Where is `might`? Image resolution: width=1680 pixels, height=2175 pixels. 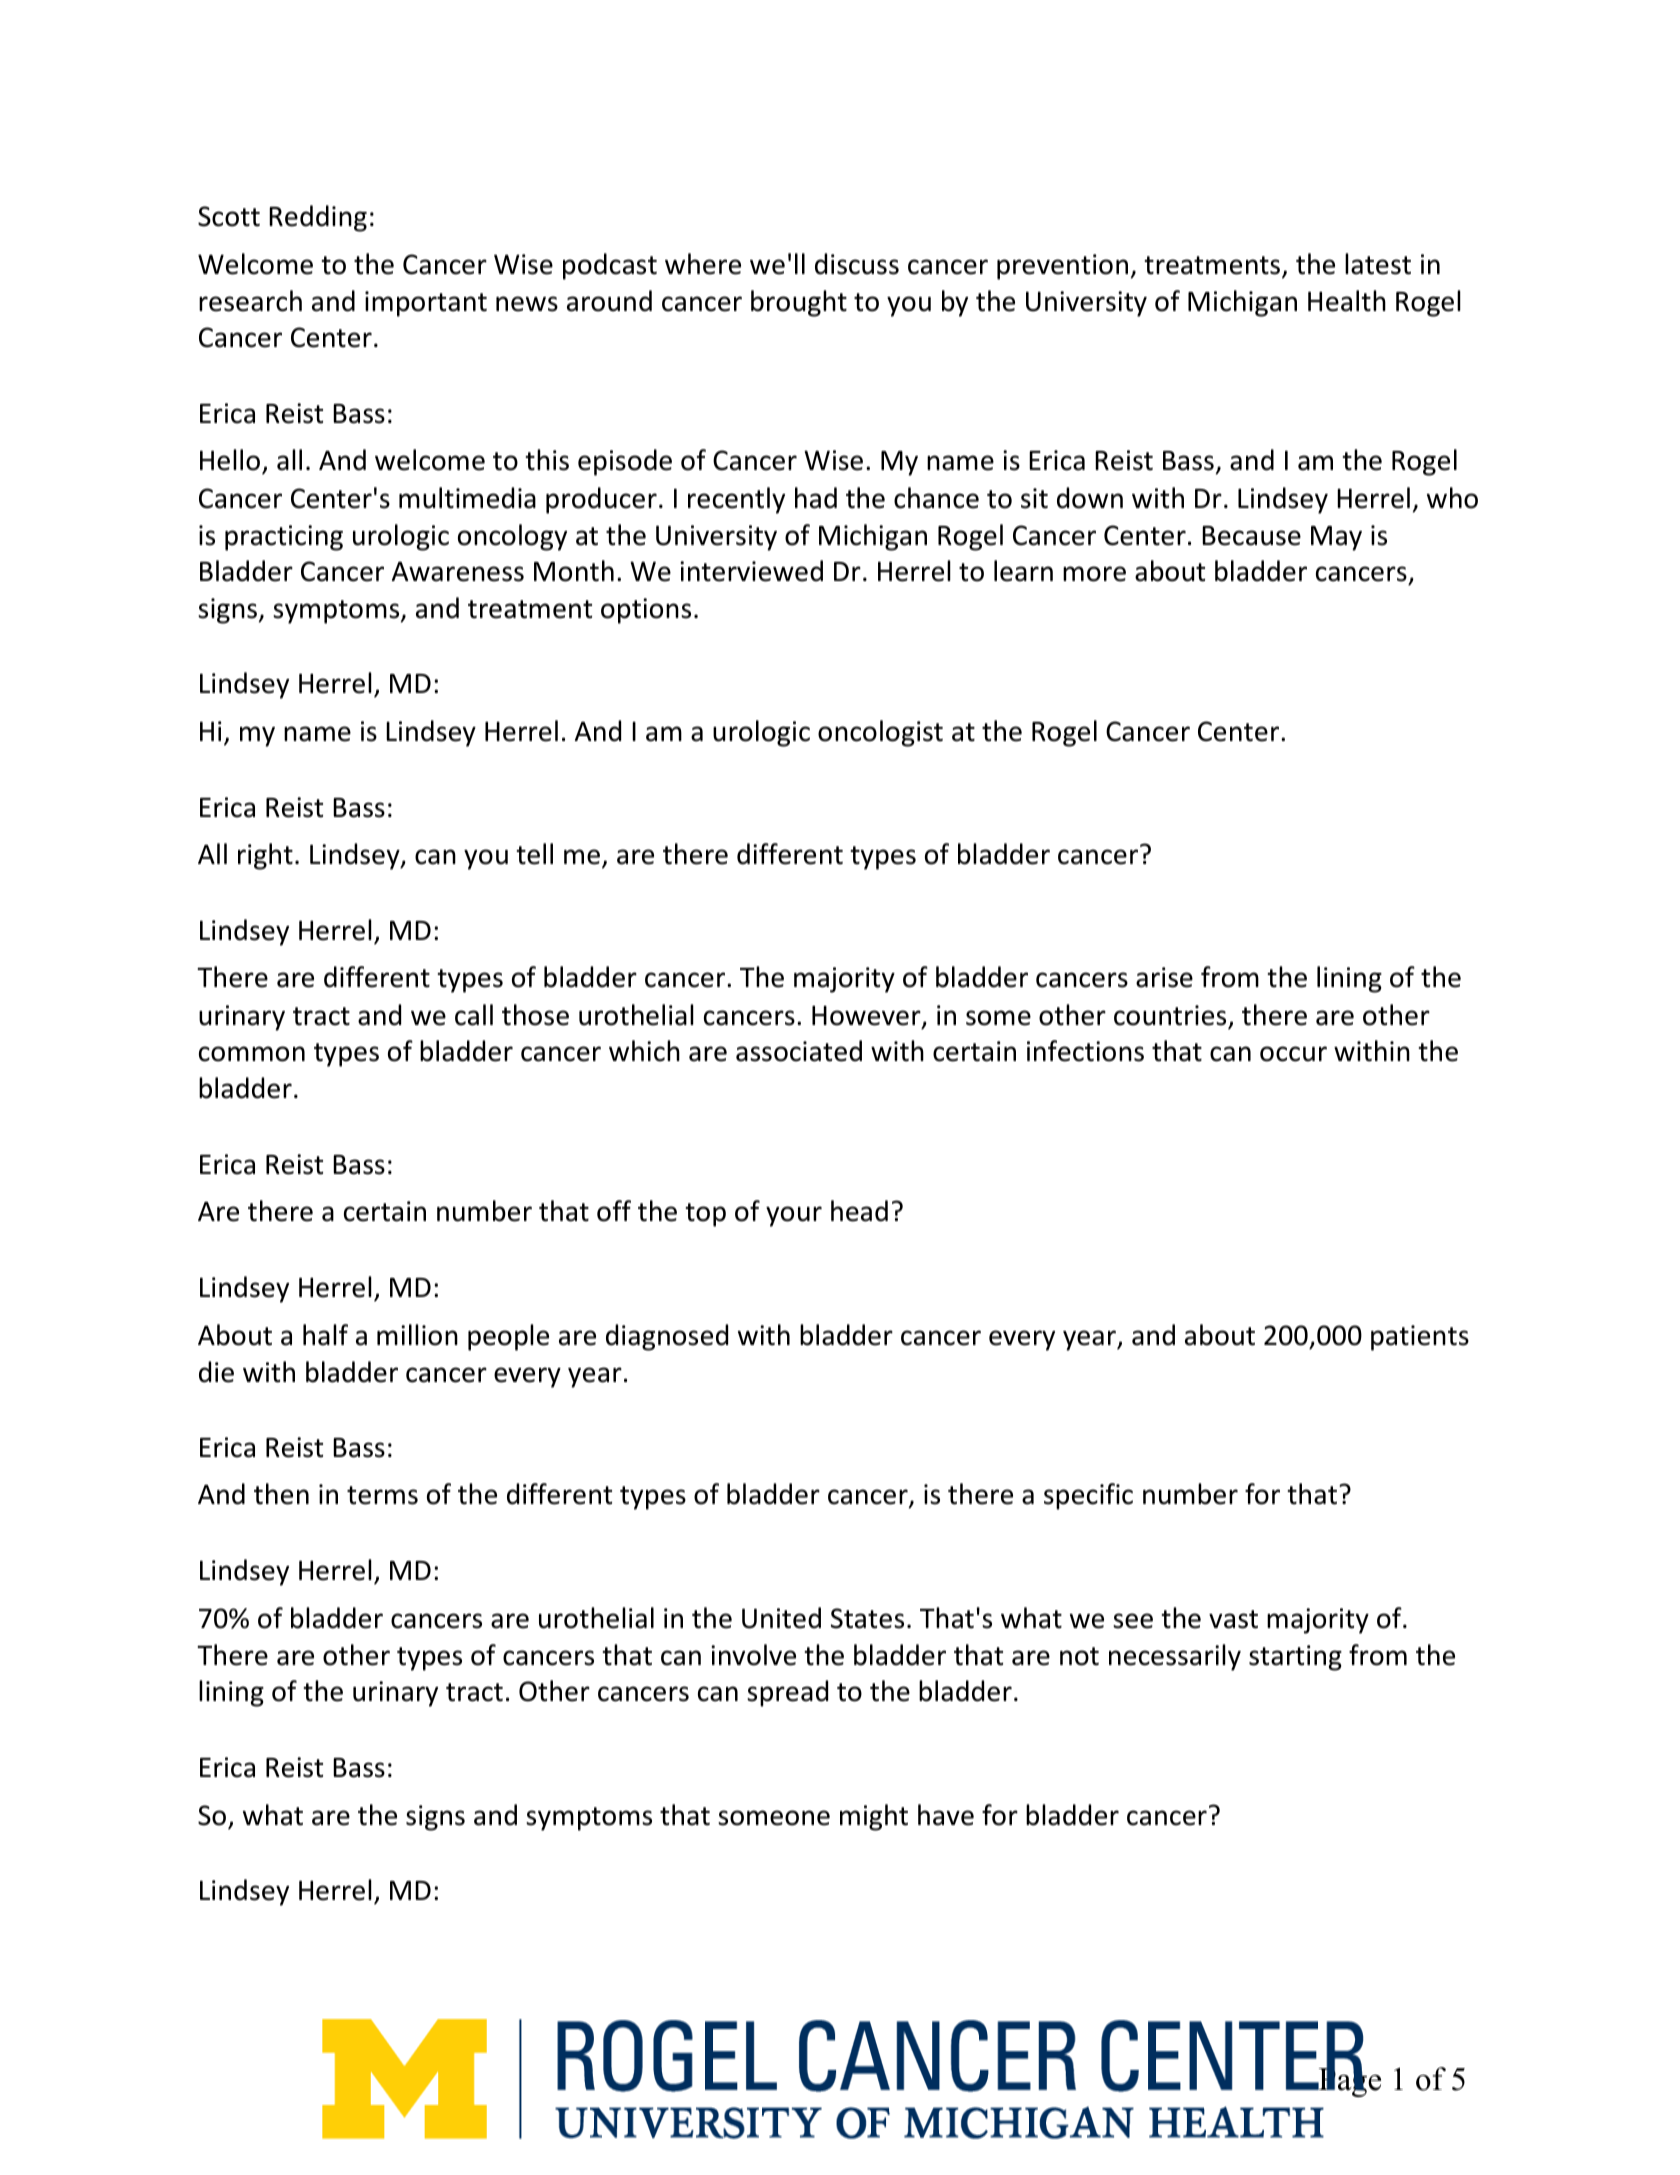
might is located at coordinates (874, 1817).
